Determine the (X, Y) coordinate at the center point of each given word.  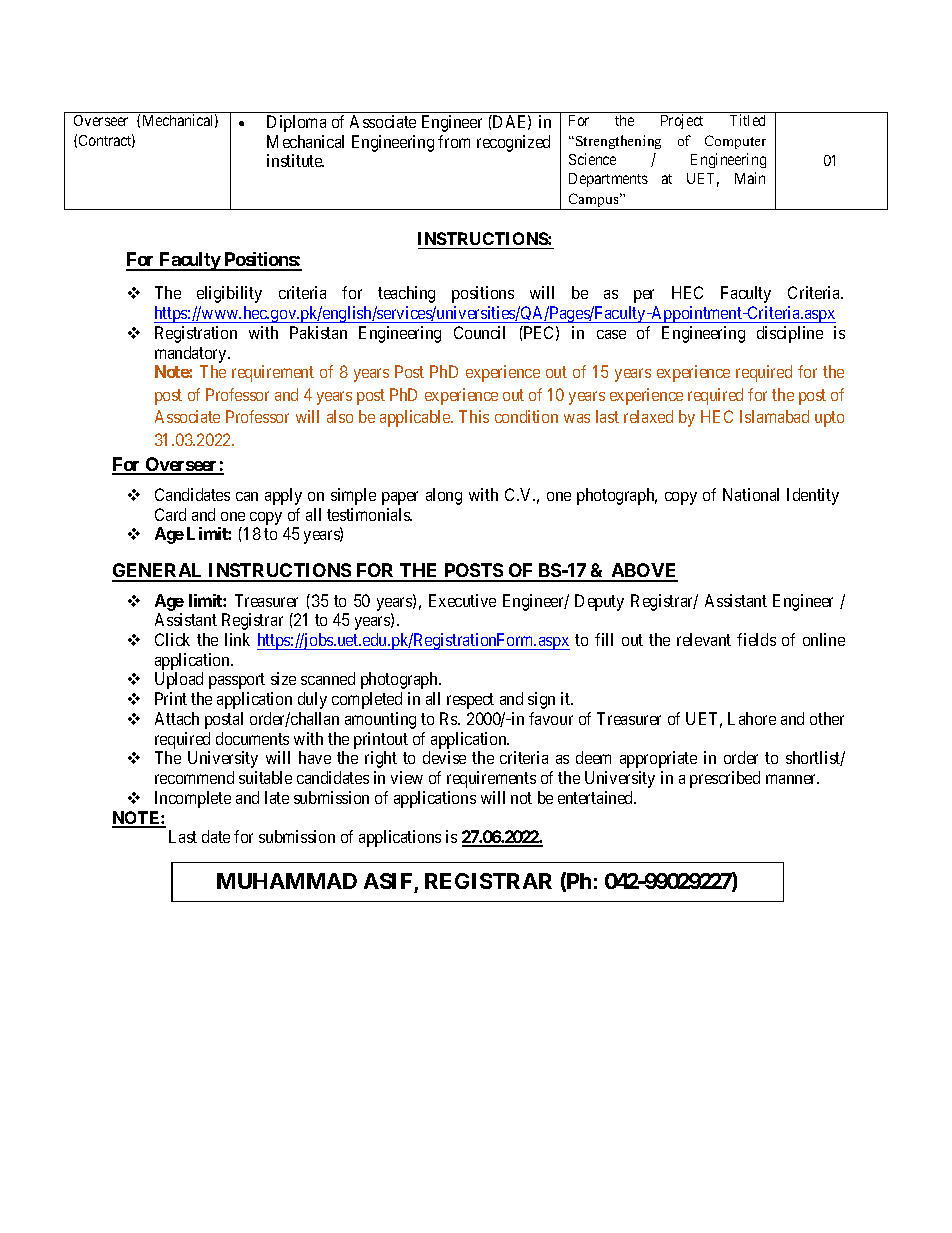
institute (295, 160)
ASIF (388, 881)
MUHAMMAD (287, 881)
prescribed (725, 779)
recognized (513, 143)
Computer (735, 142)
